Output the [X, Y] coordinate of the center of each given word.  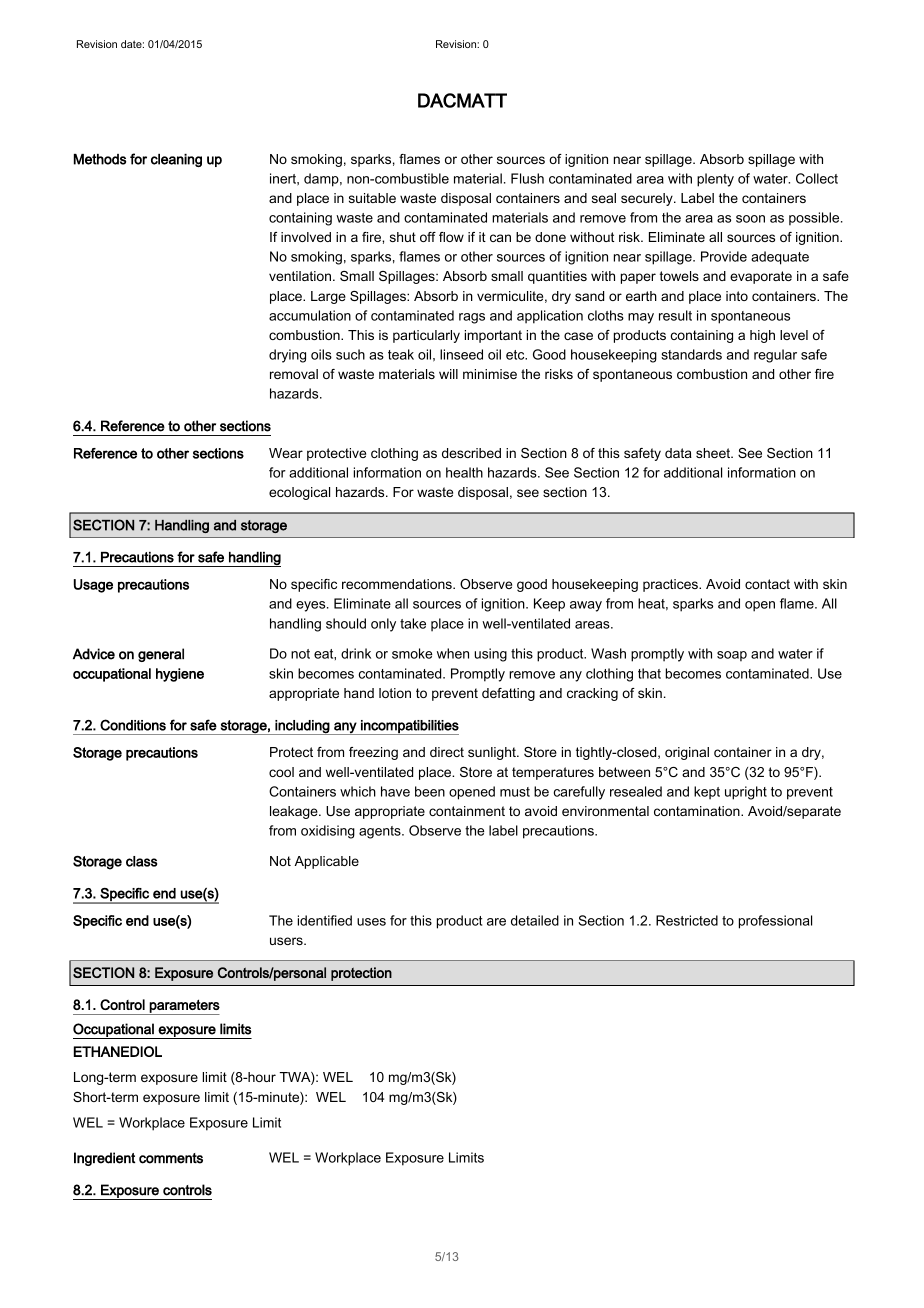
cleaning [176, 160]
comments [171, 1158]
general [161, 655]
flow [451, 237]
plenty [715, 180]
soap [732, 656]
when [453, 653]
